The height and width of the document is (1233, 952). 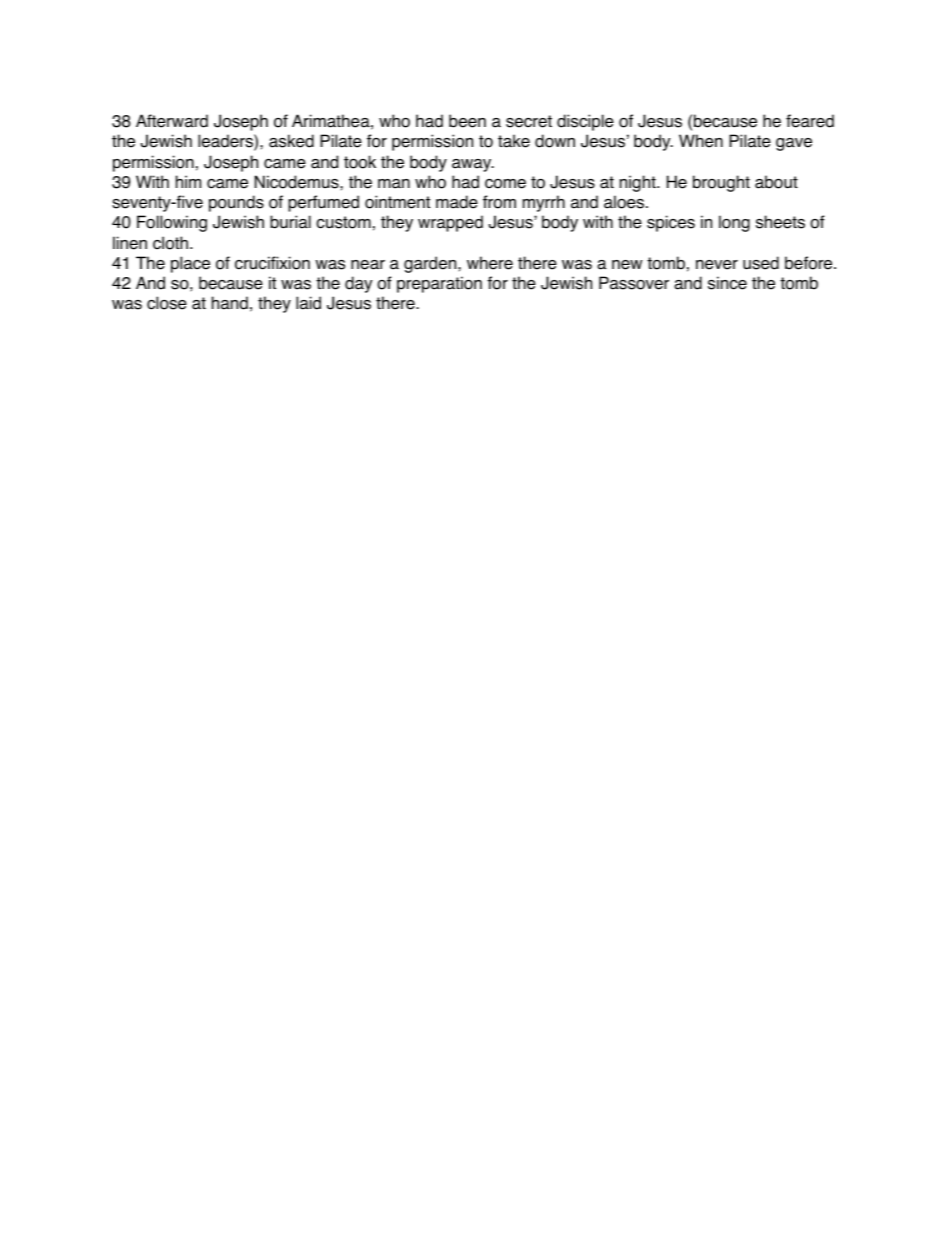 What do you see at coordinates (473, 165) in the document?
I see `away` at bounding box center [473, 165].
